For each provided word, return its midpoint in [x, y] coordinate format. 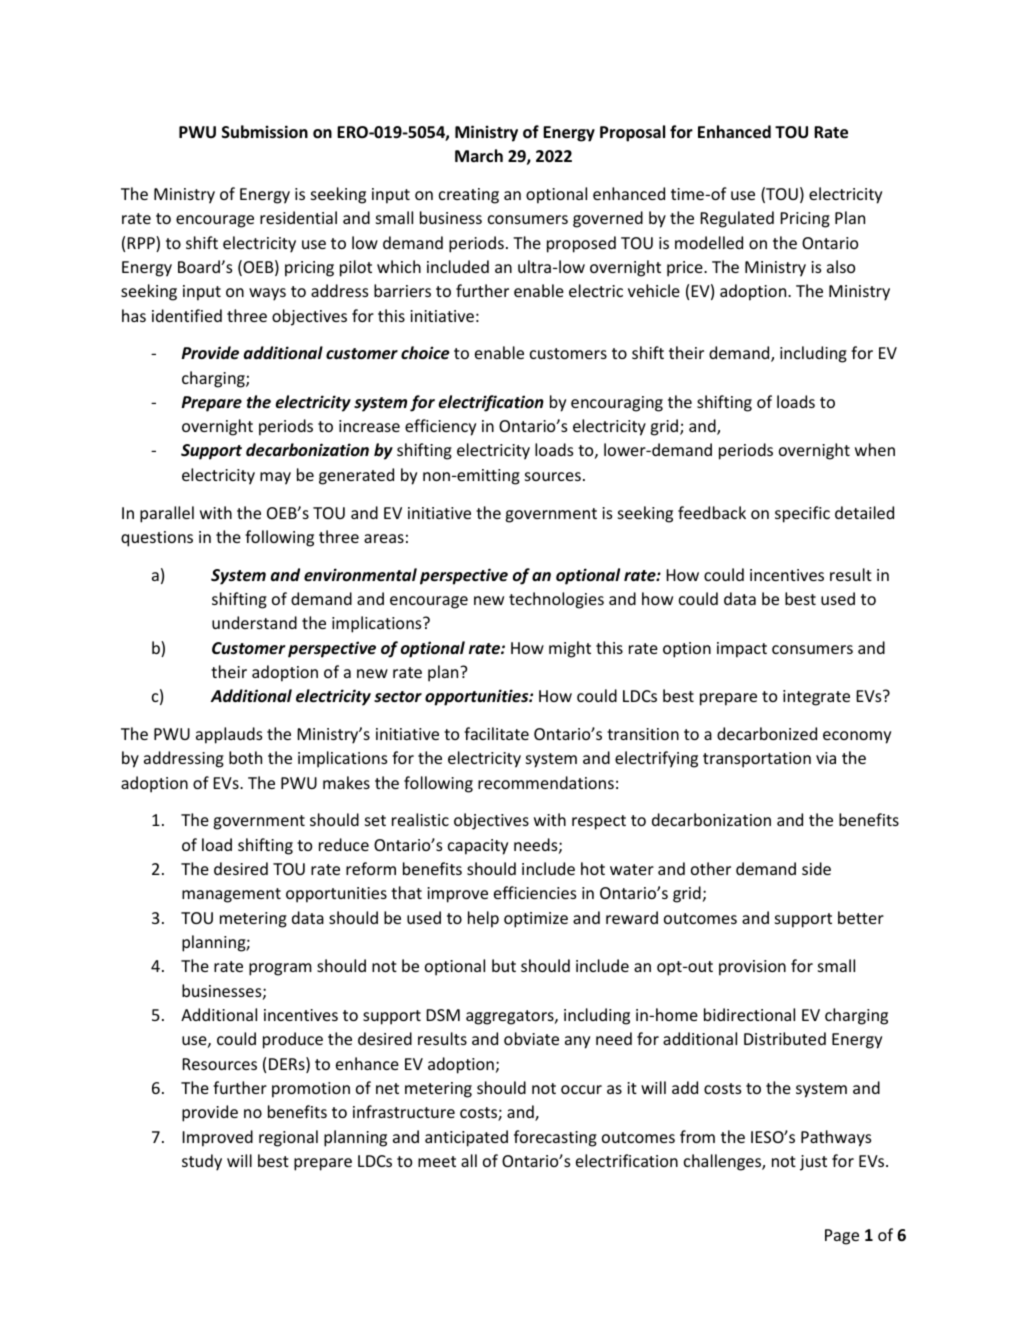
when [875, 449]
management [231, 895]
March [479, 155]
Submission [265, 132]
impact [742, 650]
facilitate [496, 733]
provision [752, 968]
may [275, 478]
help [483, 919]
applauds [229, 735]
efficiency [440, 427]
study [202, 1162]
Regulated [737, 219]
